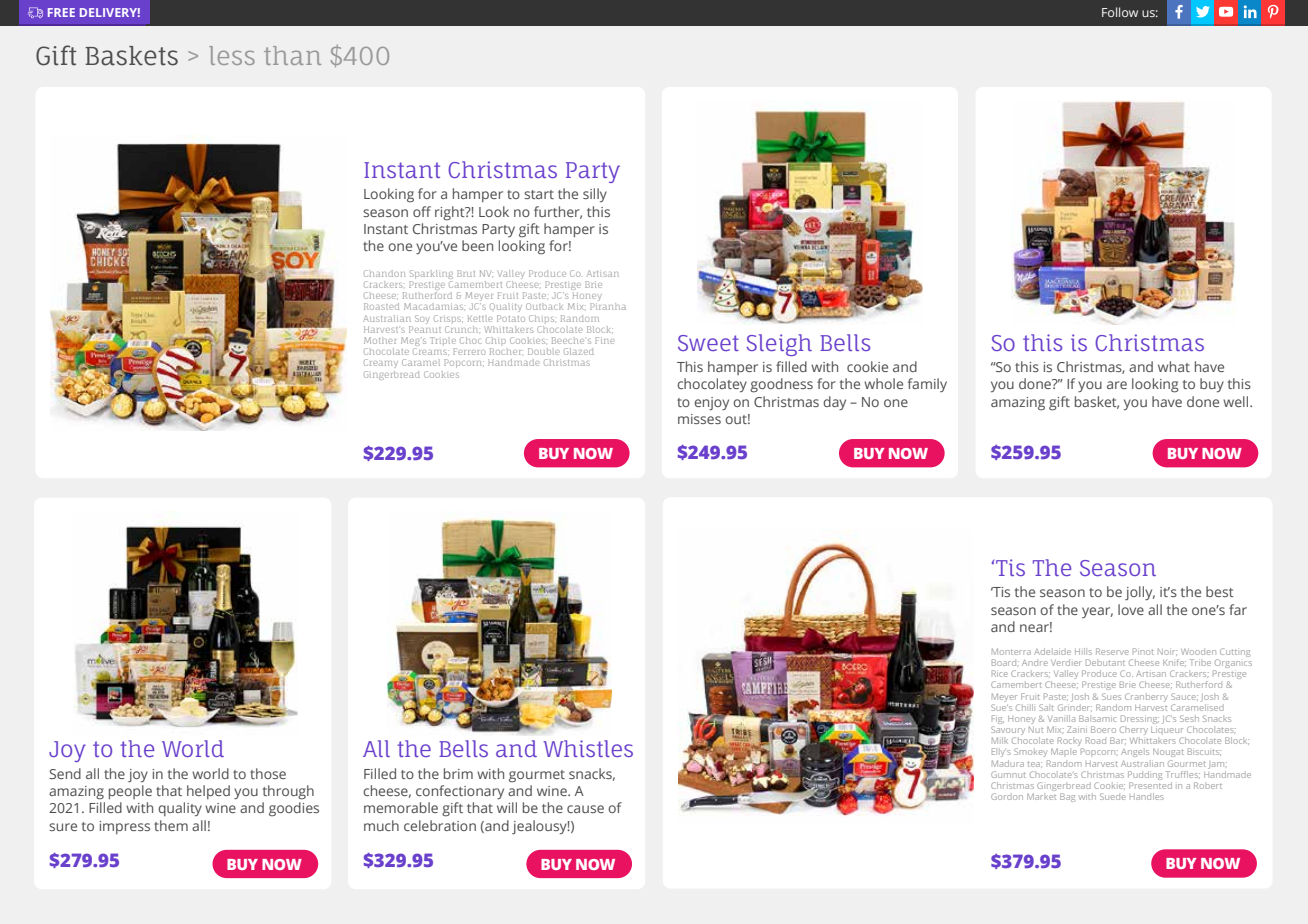 The width and height of the page is (1308, 924). Describe the element at coordinates (208, 792) in the page. I see `helped` at that location.
